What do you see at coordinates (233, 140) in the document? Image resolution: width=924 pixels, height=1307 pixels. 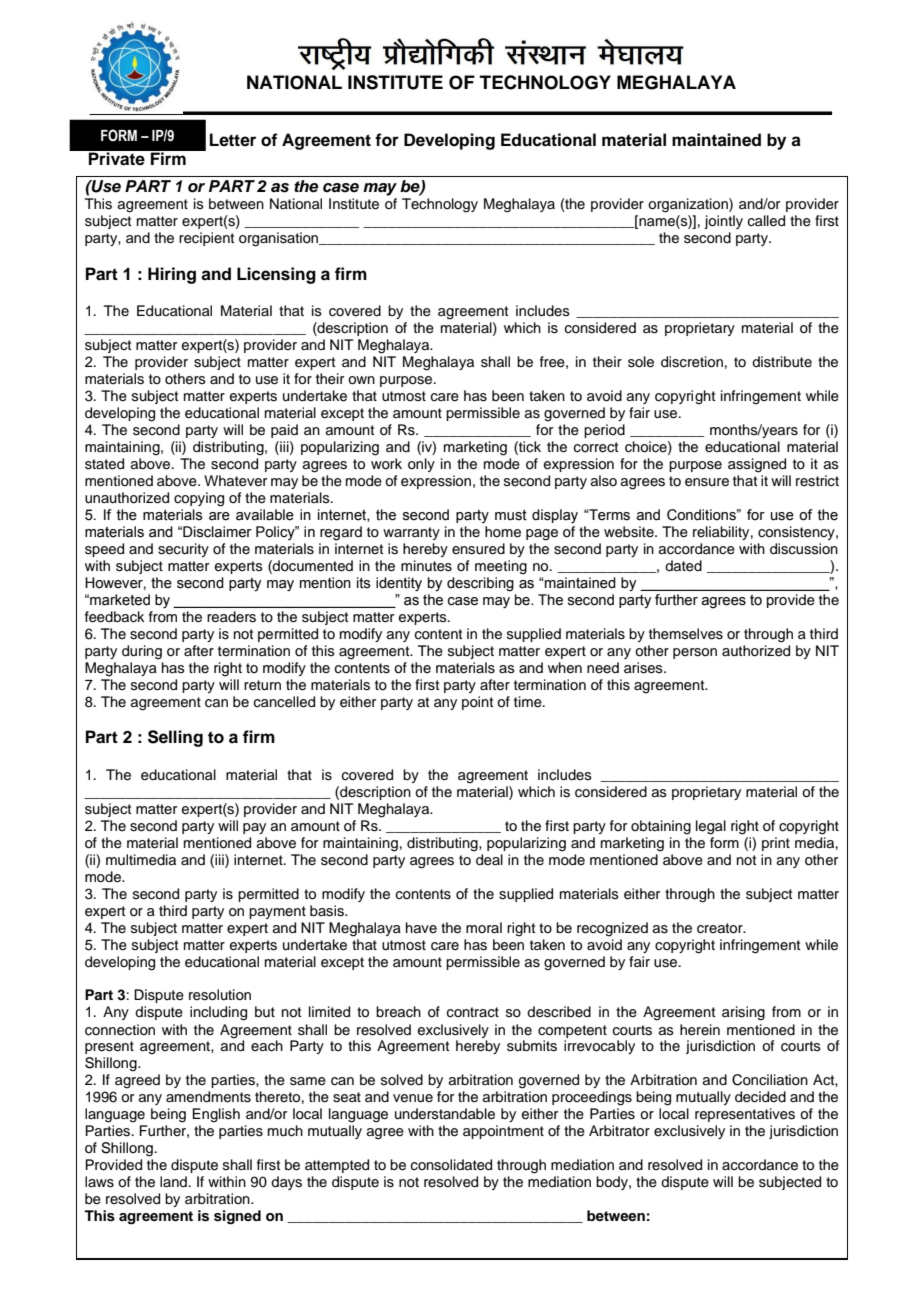 I see `Letter` at bounding box center [233, 140].
